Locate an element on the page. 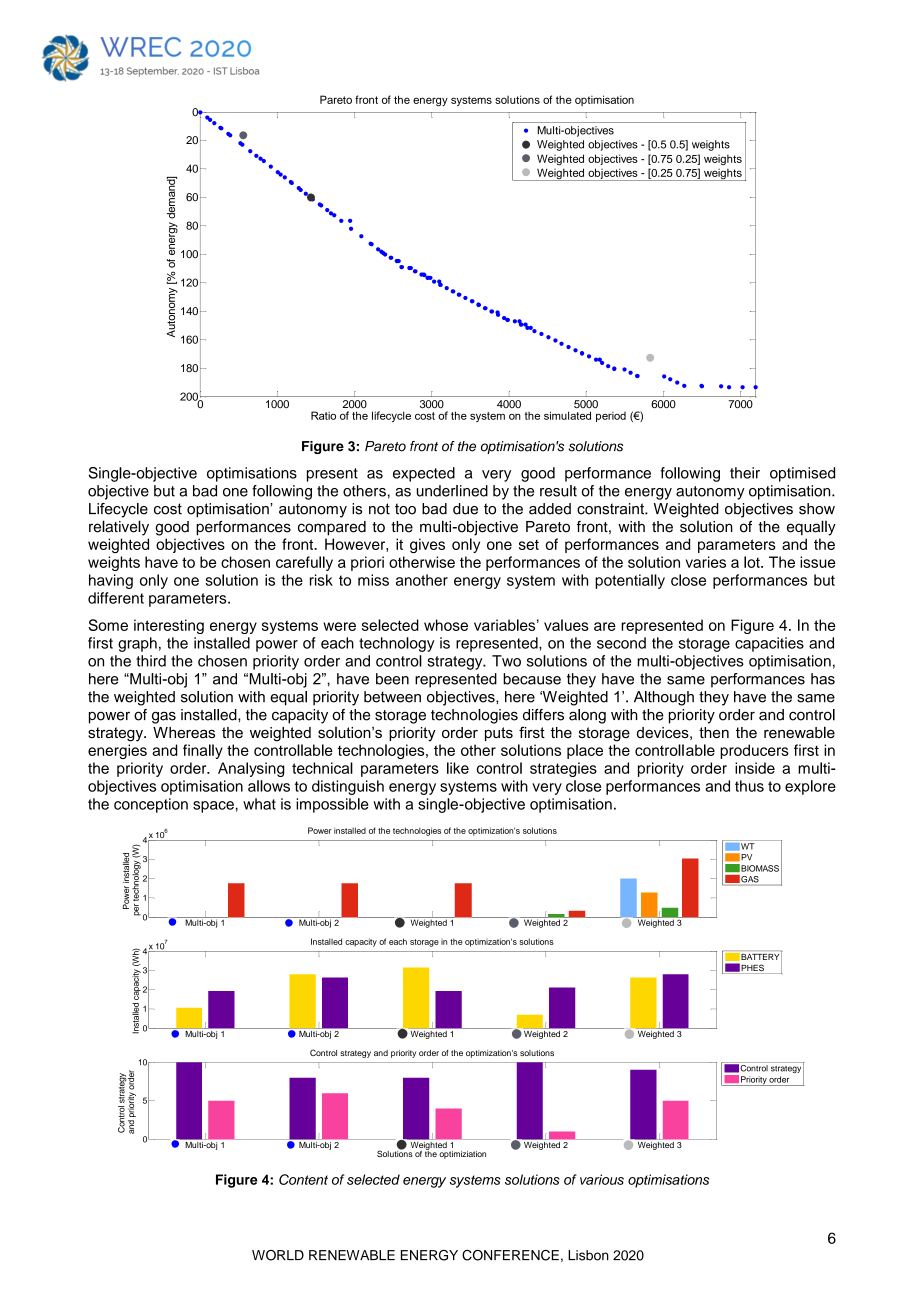 Image resolution: width=924 pixels, height=1307 pixels. Content is located at coordinates (303, 1179).
